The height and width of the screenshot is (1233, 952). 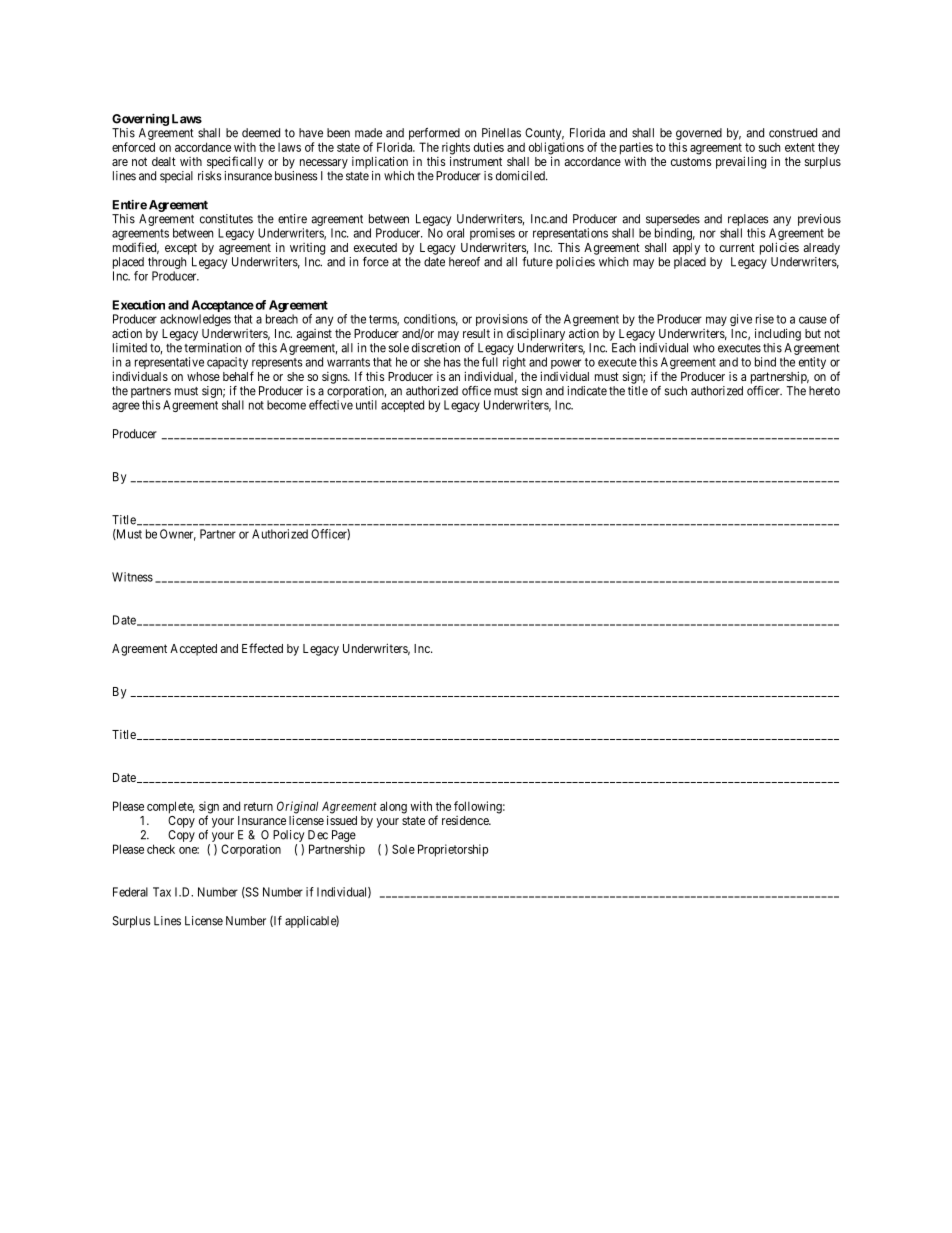 I want to click on acknowledges, so click(x=195, y=320).
